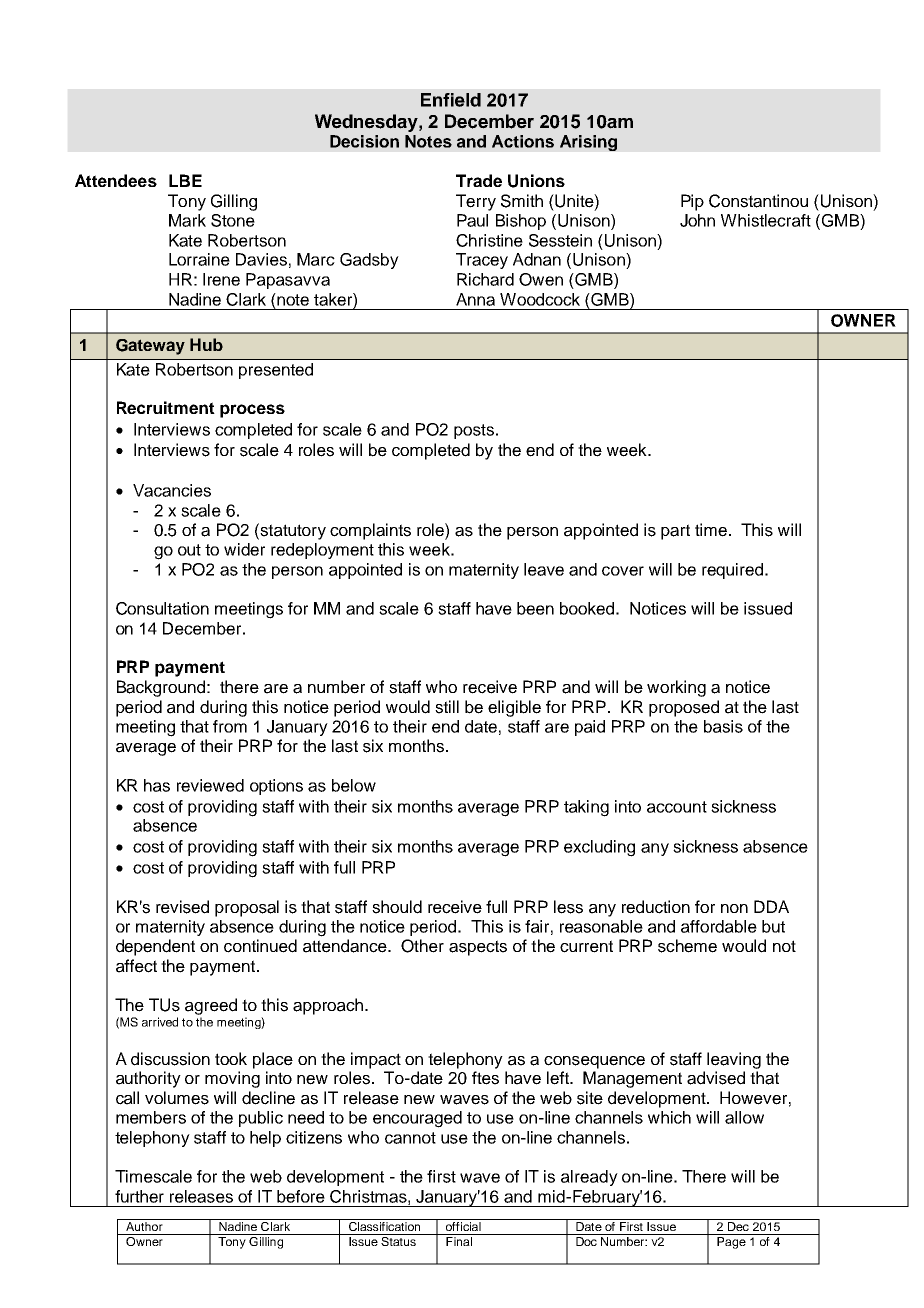 The height and width of the document is (1308, 924). I want to click on still, so click(447, 707).
